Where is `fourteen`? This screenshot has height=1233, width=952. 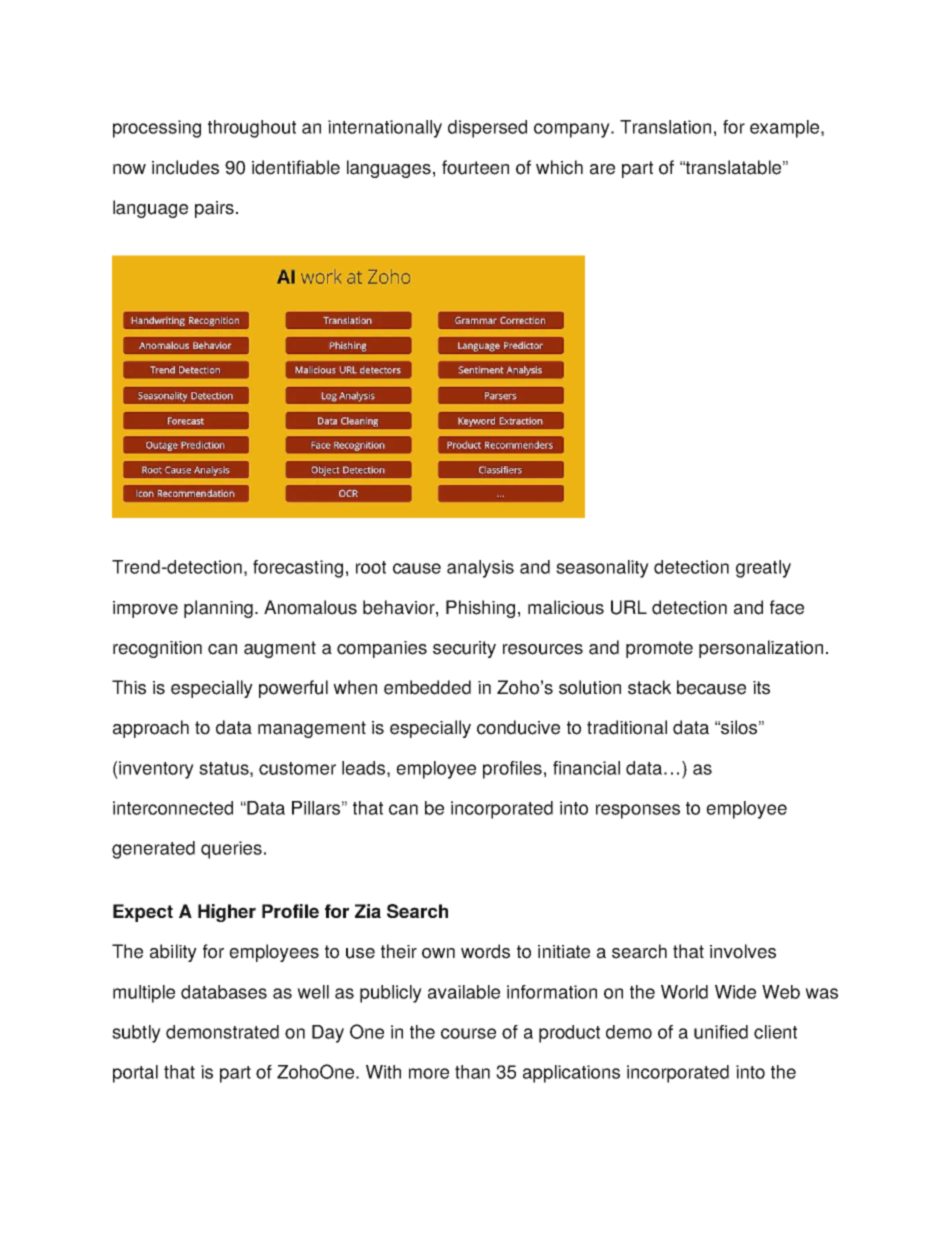
fourteen is located at coordinates (475, 167).
